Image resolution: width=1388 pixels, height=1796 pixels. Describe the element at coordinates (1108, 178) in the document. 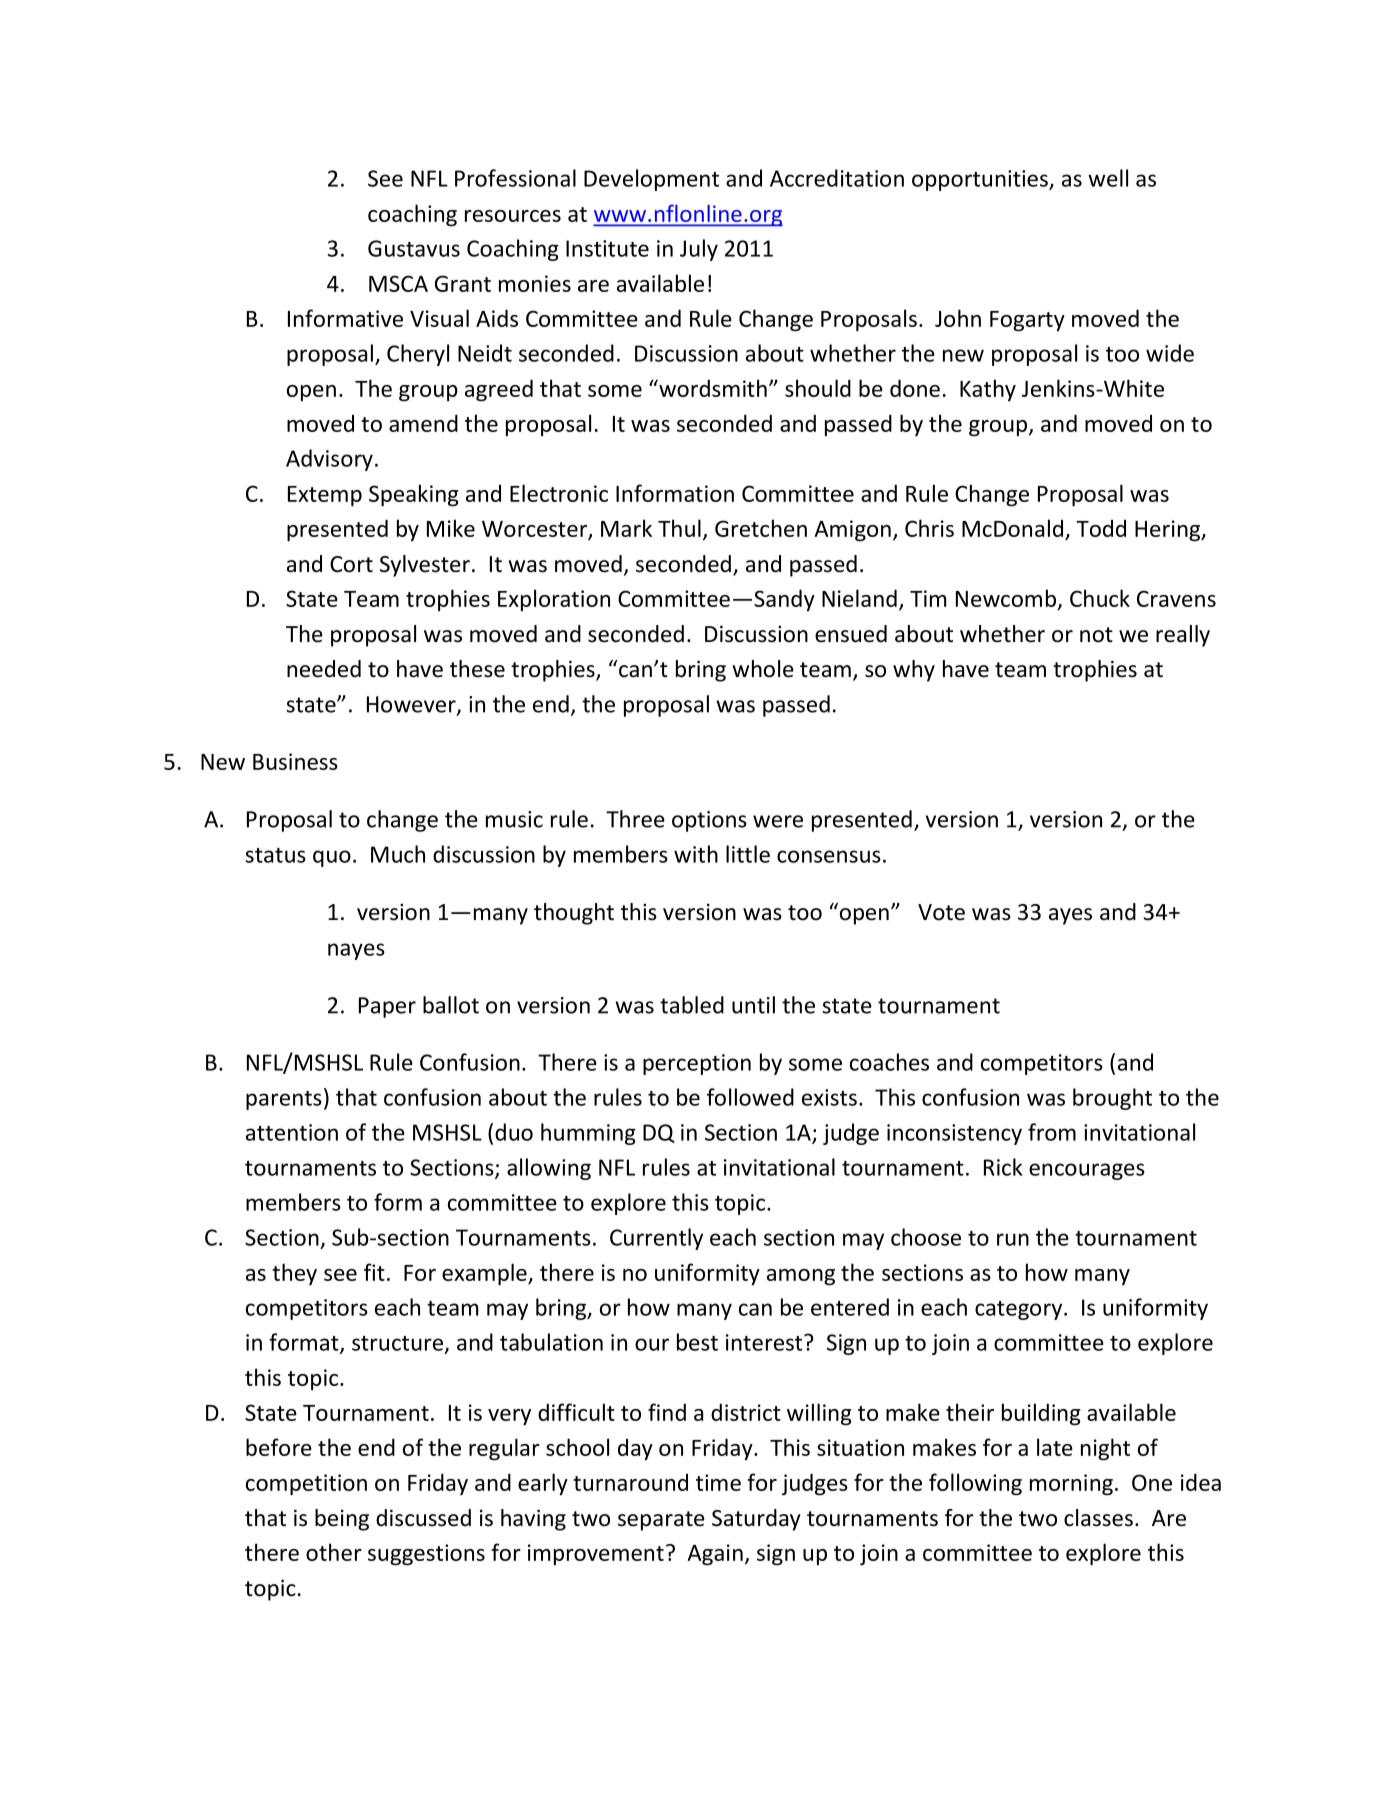

I see `well` at that location.
